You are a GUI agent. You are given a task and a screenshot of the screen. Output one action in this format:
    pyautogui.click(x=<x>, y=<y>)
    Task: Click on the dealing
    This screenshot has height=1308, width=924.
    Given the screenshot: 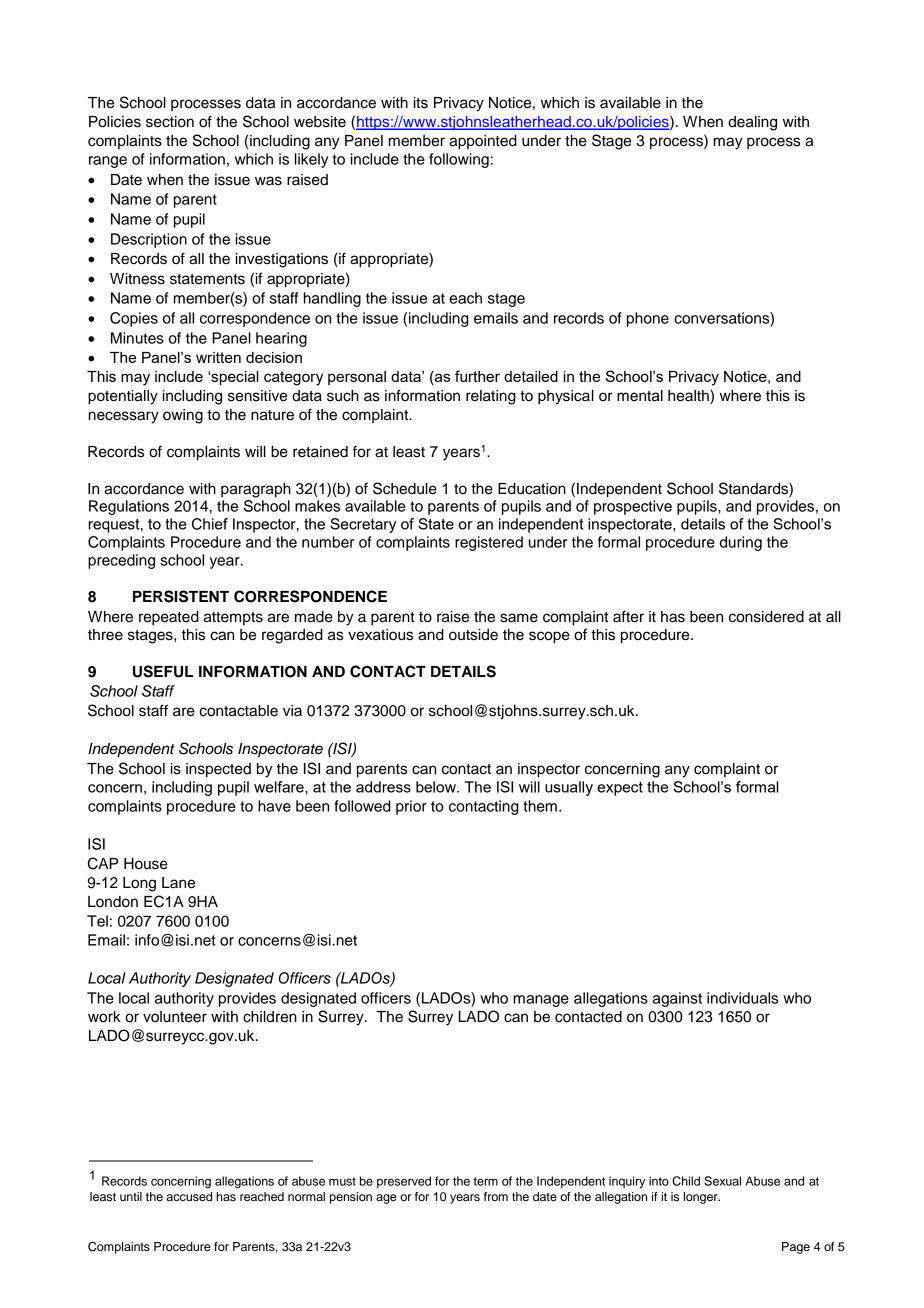 What is the action you would take?
    pyautogui.click(x=752, y=123)
